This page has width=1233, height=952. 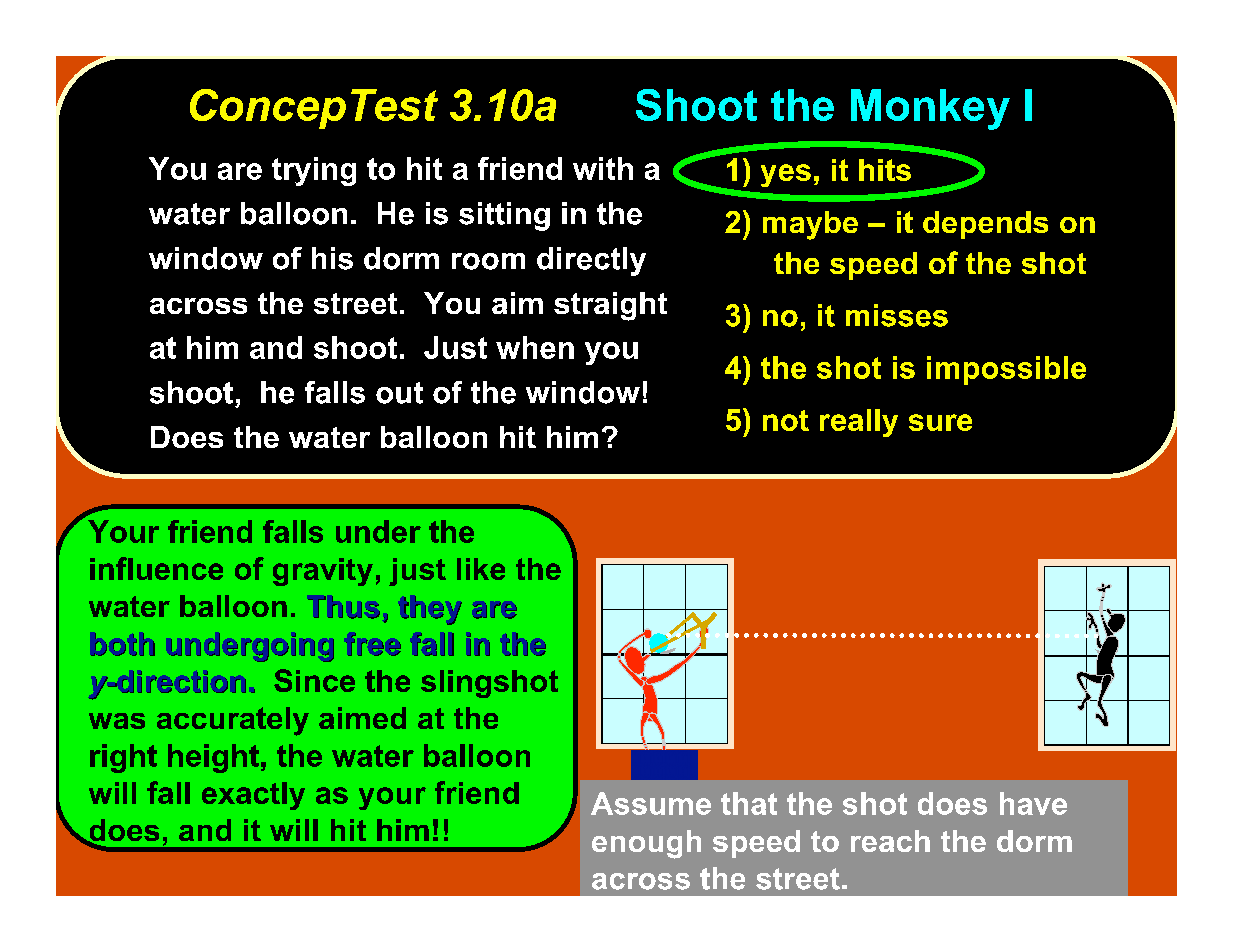 What do you see at coordinates (885, 170) in the page?
I see `hits` at bounding box center [885, 170].
